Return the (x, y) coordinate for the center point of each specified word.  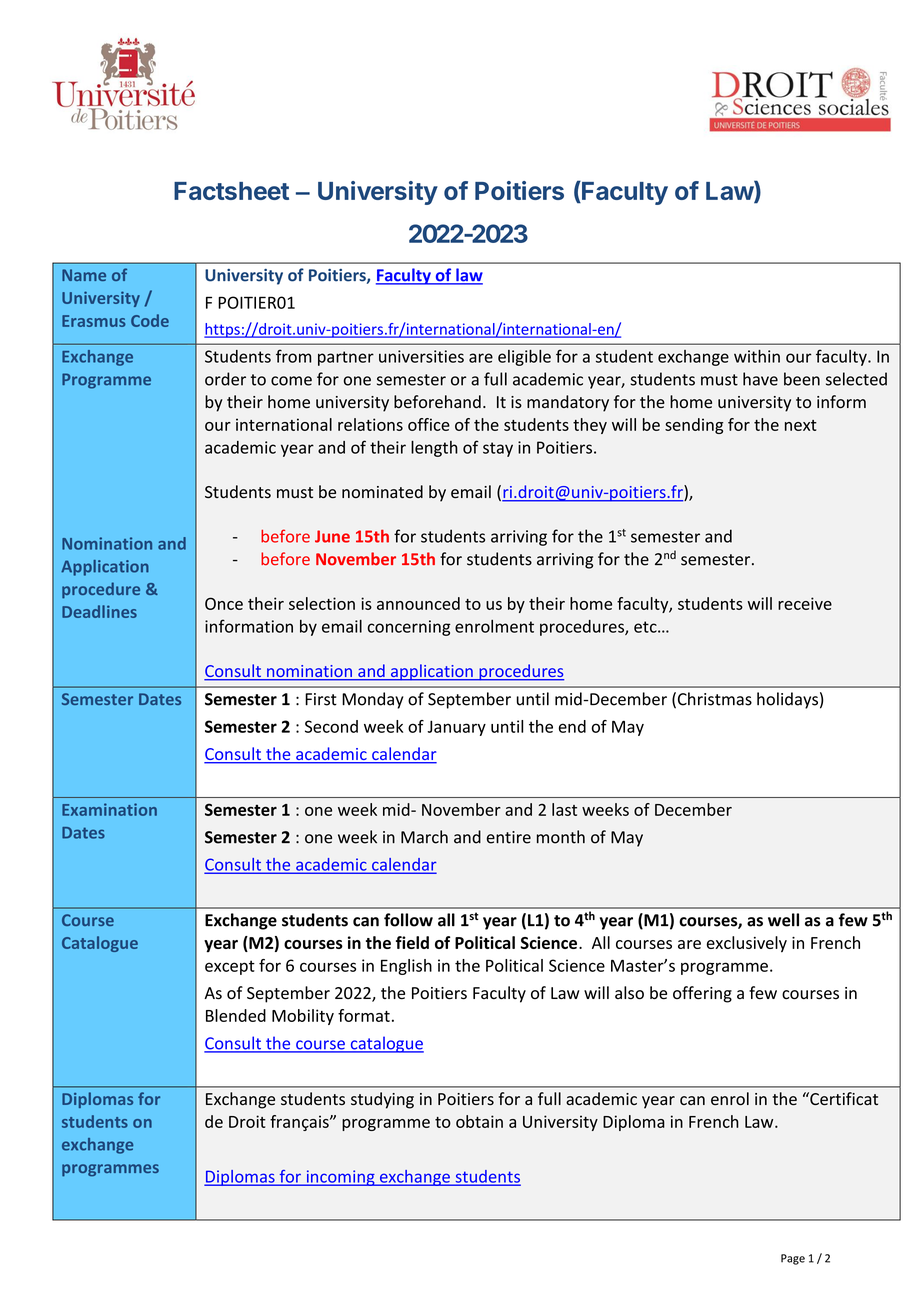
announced (418, 603)
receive (805, 603)
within (757, 356)
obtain (479, 1121)
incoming (340, 1178)
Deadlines (99, 611)
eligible (524, 358)
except (230, 967)
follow (408, 920)
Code (150, 320)
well (783, 920)
